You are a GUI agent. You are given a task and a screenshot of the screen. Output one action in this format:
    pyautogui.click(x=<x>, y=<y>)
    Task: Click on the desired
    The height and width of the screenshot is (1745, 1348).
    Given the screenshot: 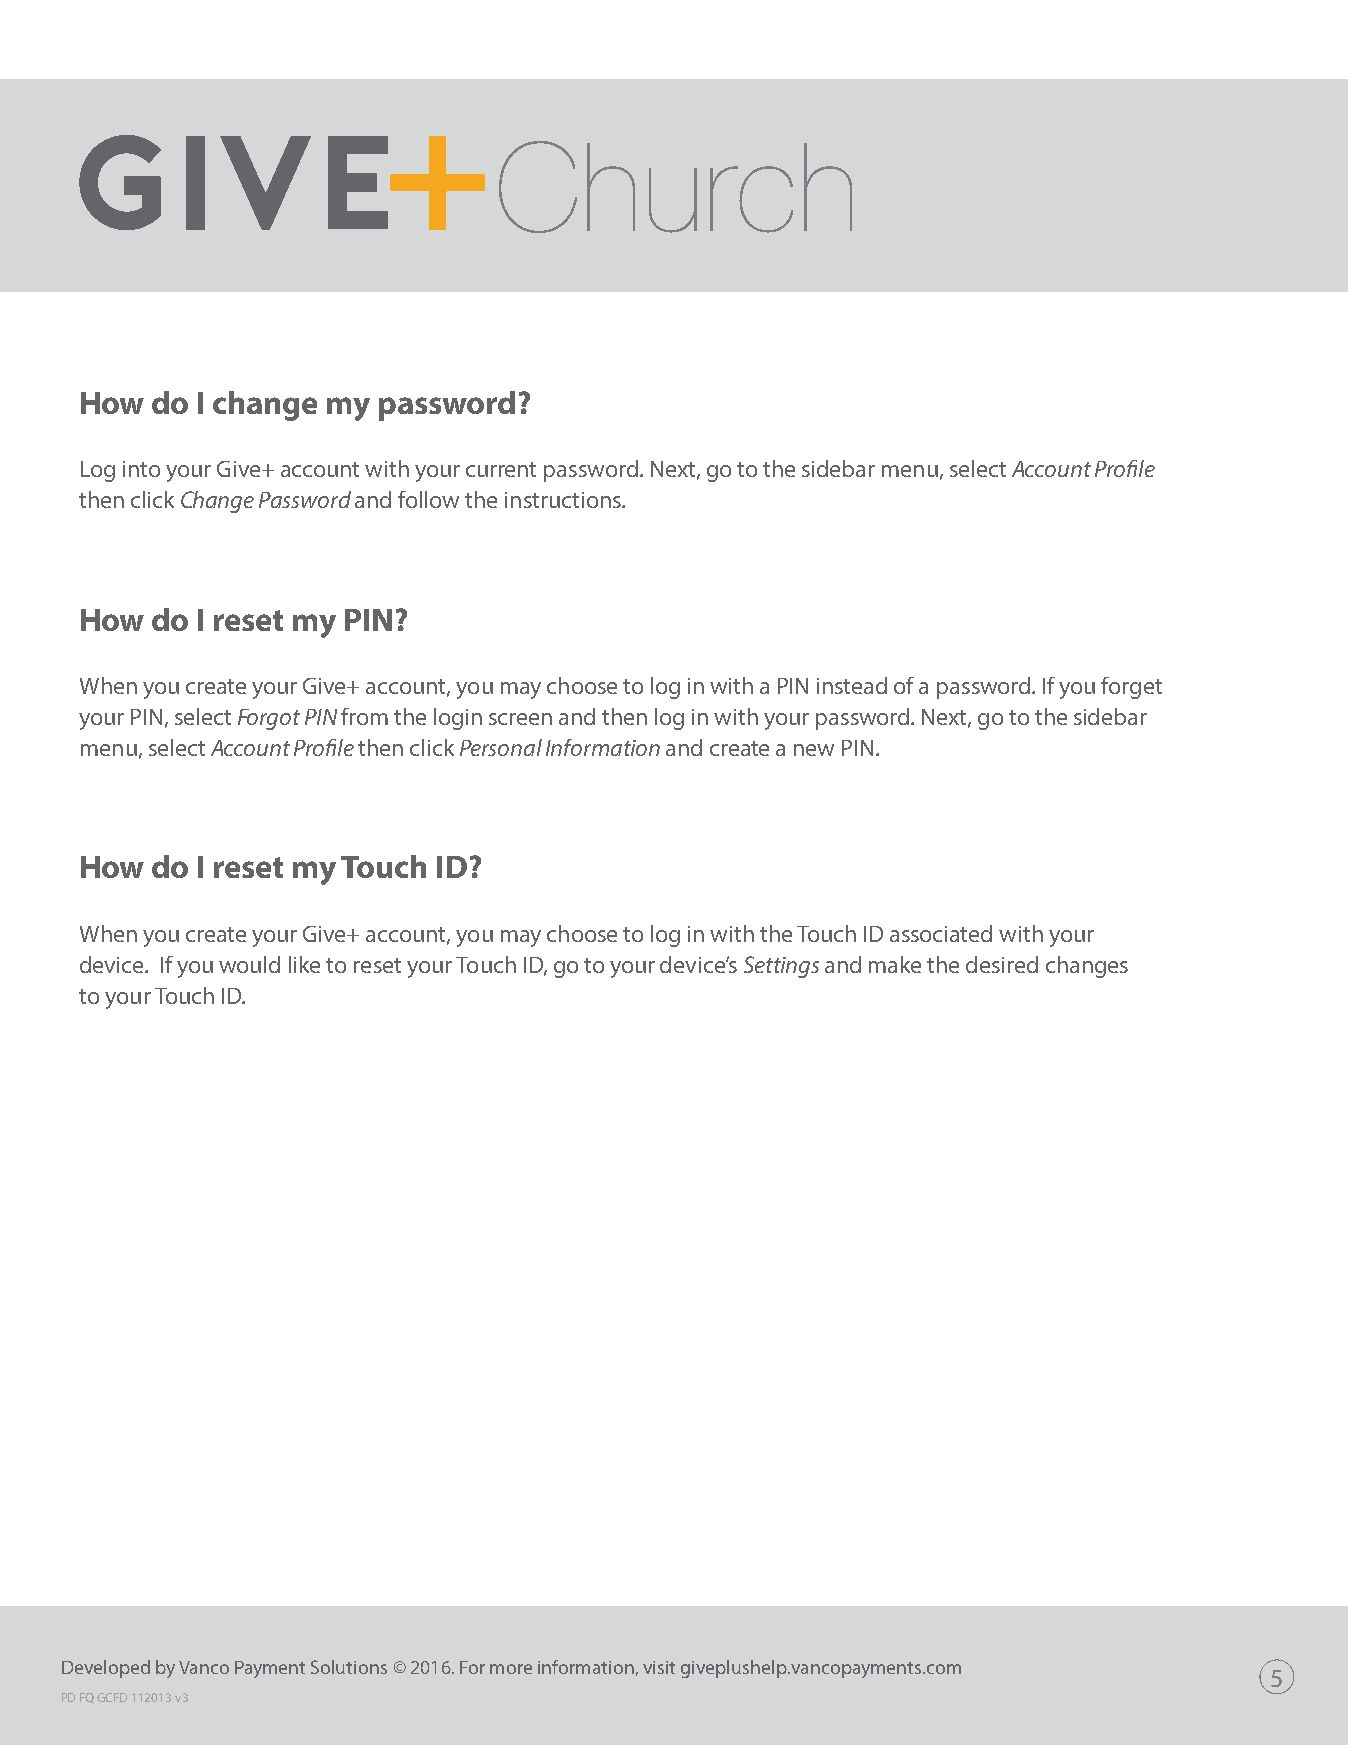 What is the action you would take?
    pyautogui.click(x=1002, y=964)
